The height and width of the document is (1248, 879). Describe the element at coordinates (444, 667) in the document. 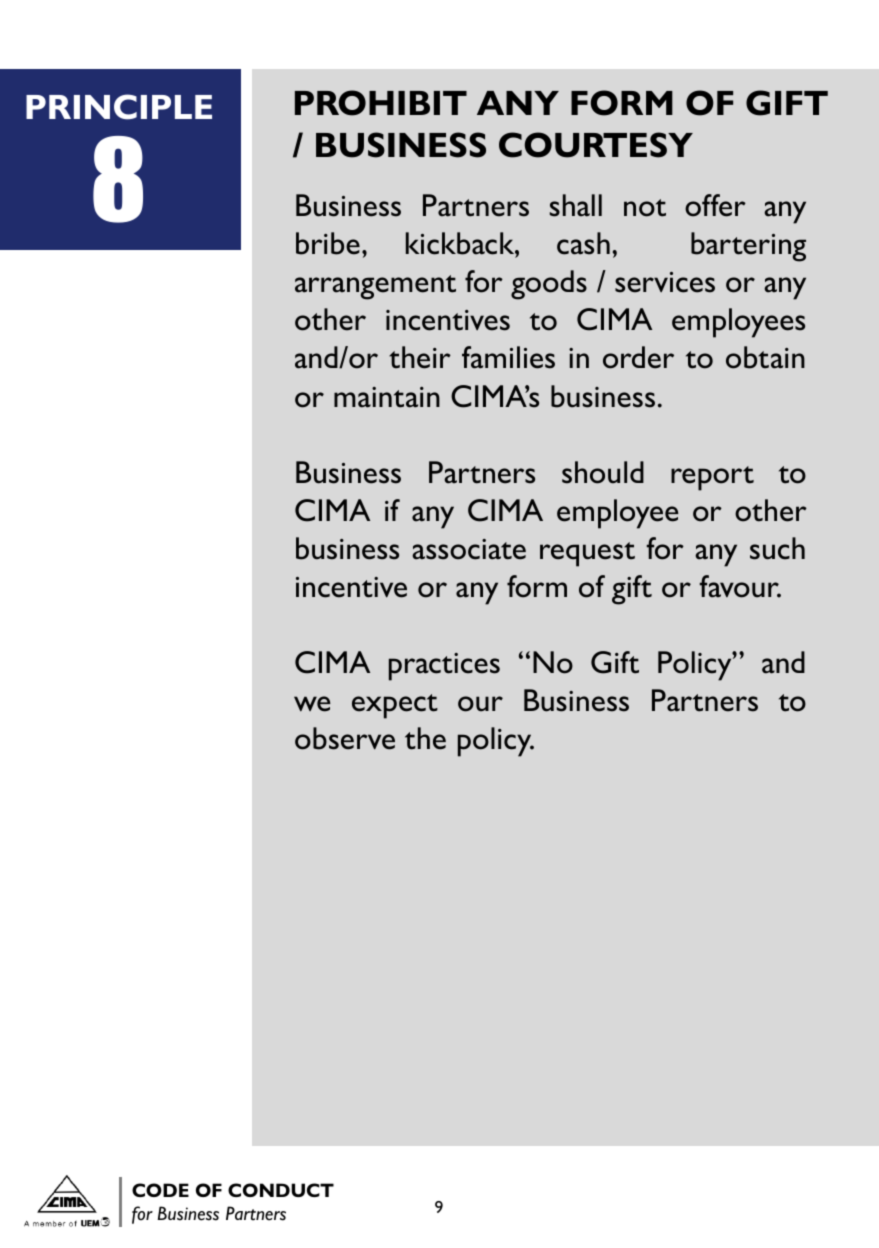

I see `practices` at that location.
